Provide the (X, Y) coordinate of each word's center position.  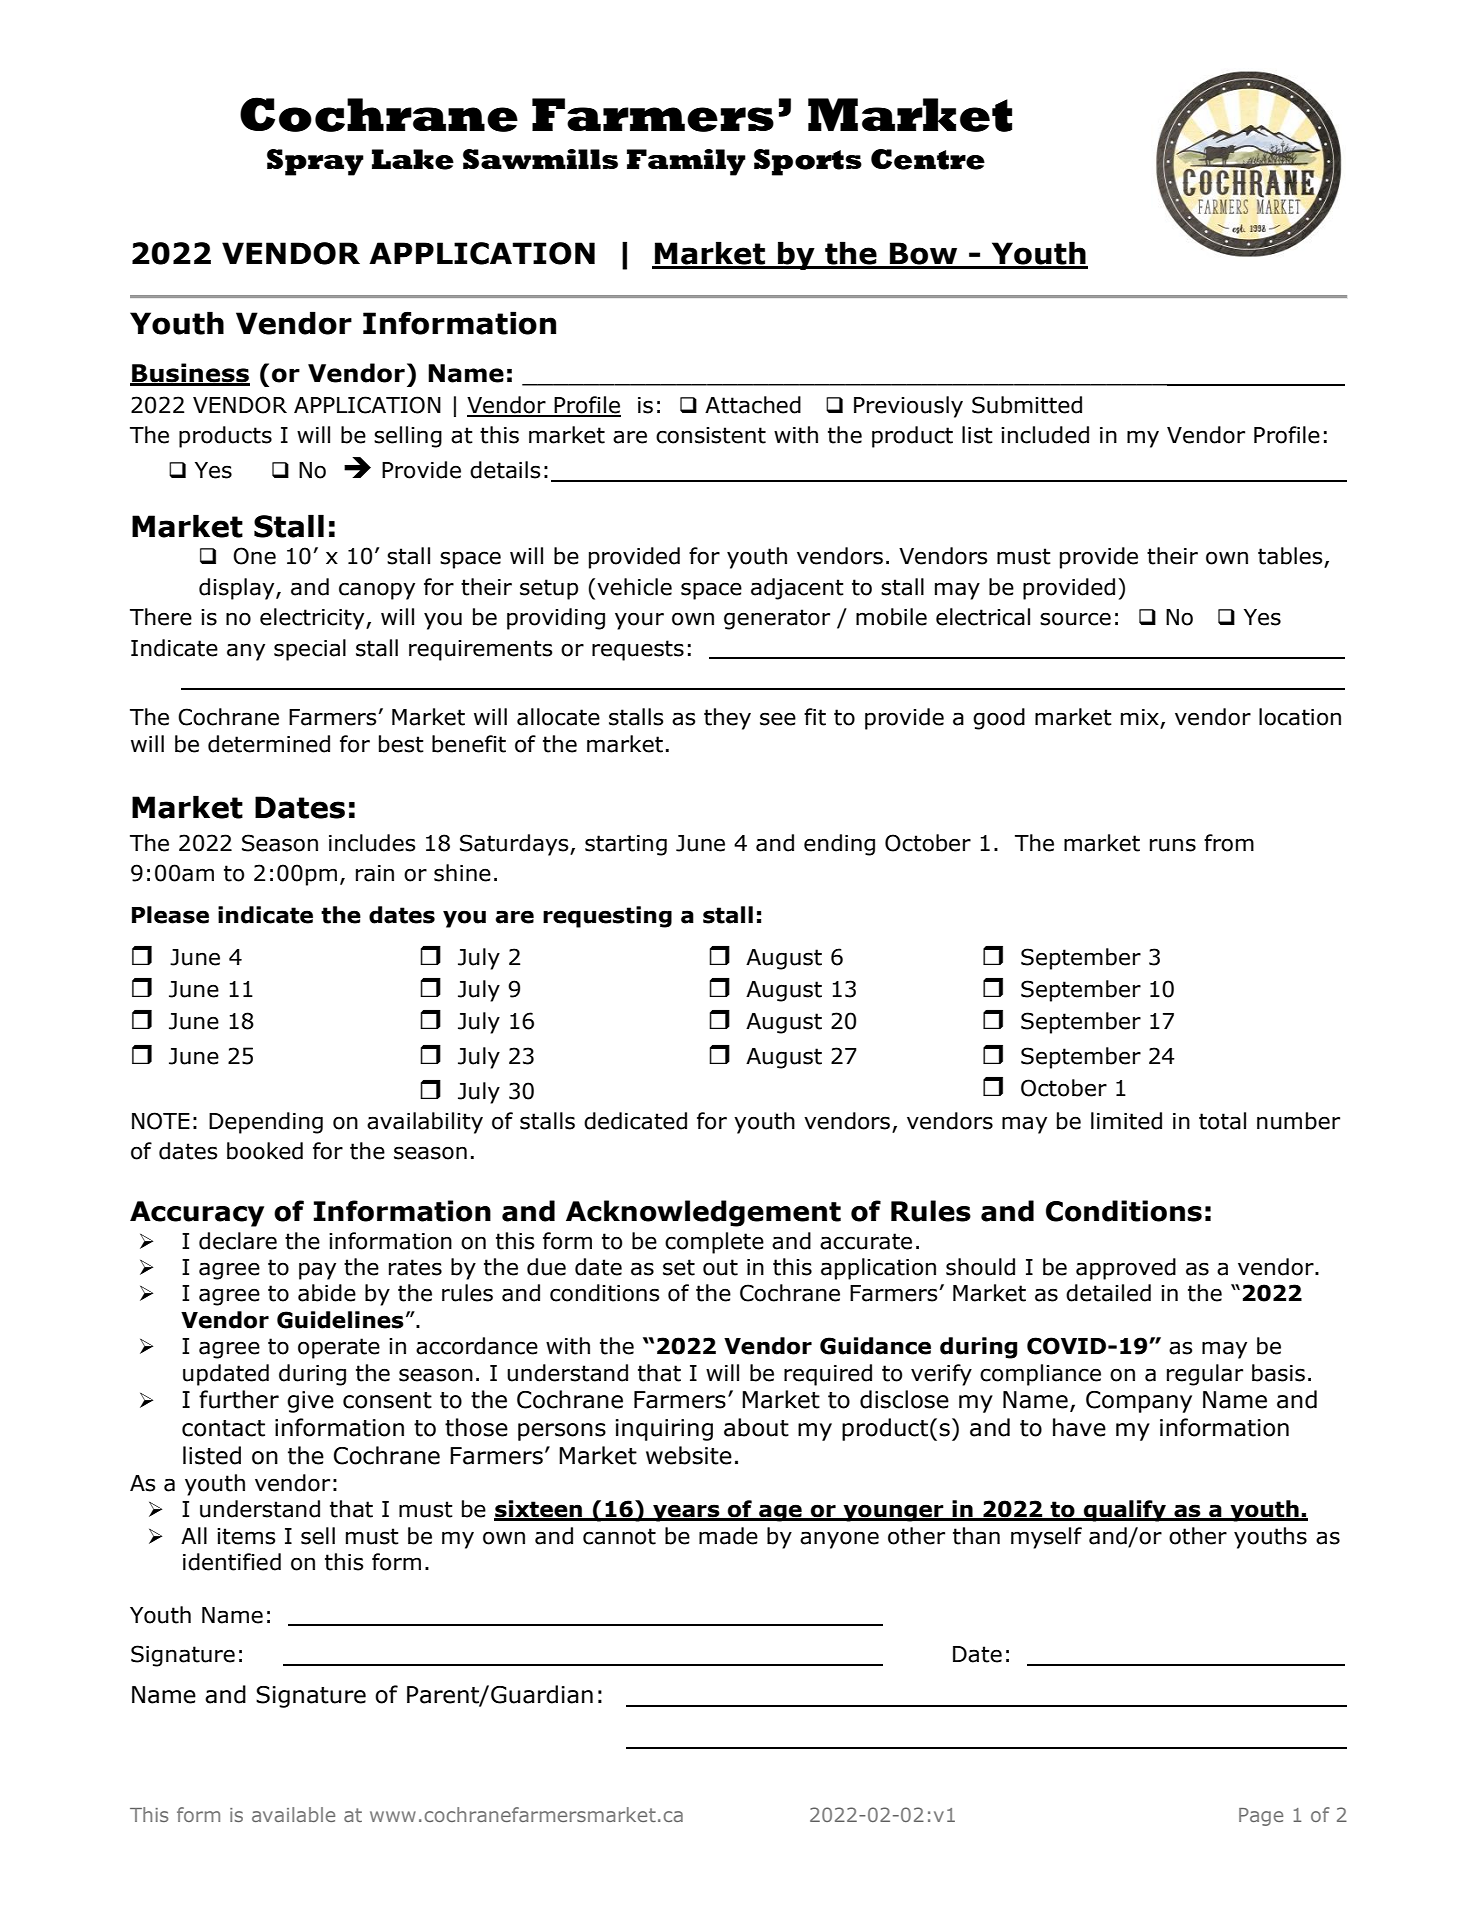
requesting (607, 917)
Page (1261, 1817)
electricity (313, 619)
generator (777, 619)
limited (1126, 1121)
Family (686, 162)
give (310, 1402)
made (728, 1536)
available (293, 1814)
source (1075, 619)
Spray (315, 162)
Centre (928, 159)
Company (1139, 1402)
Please (170, 915)
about (756, 1427)
